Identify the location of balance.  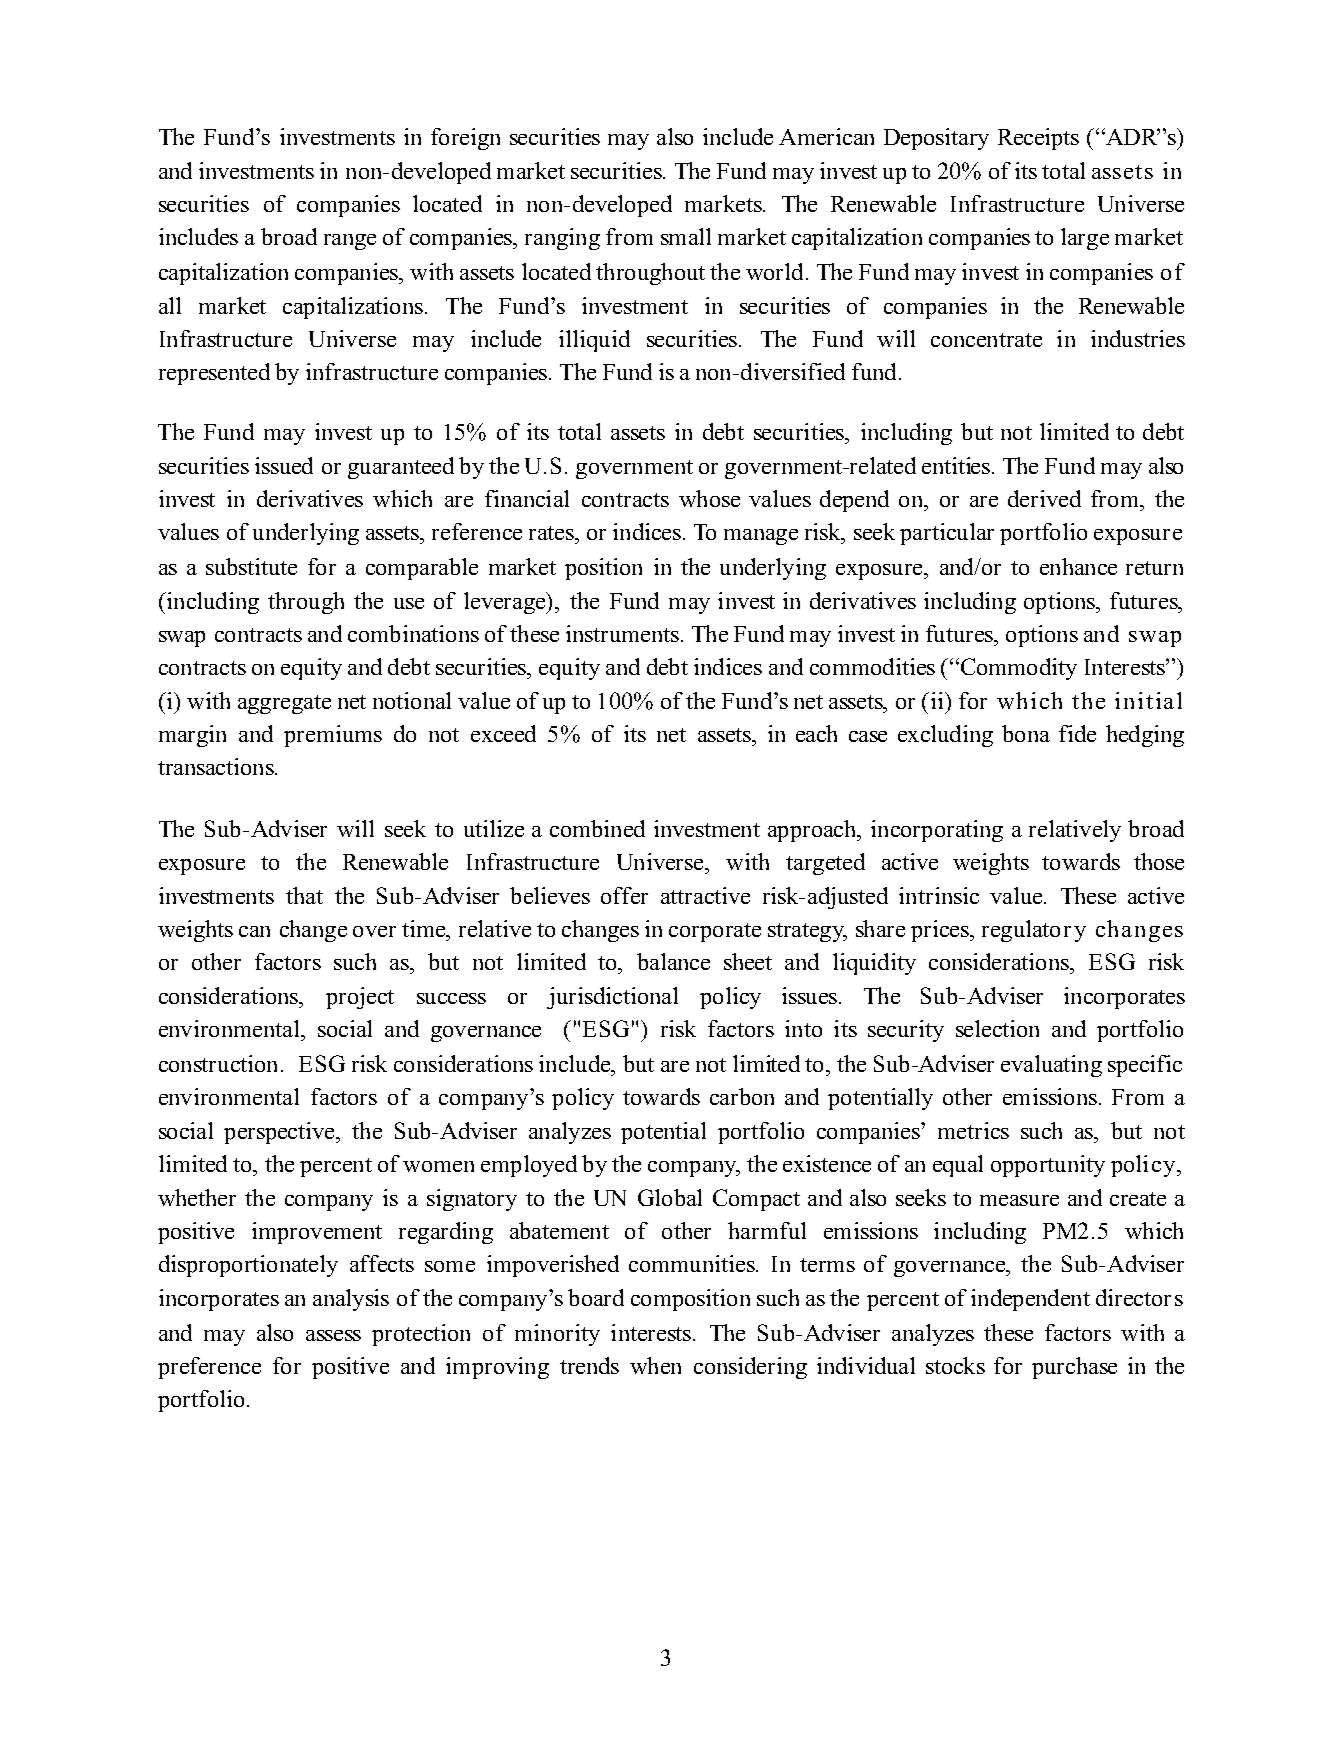
(673, 961).
